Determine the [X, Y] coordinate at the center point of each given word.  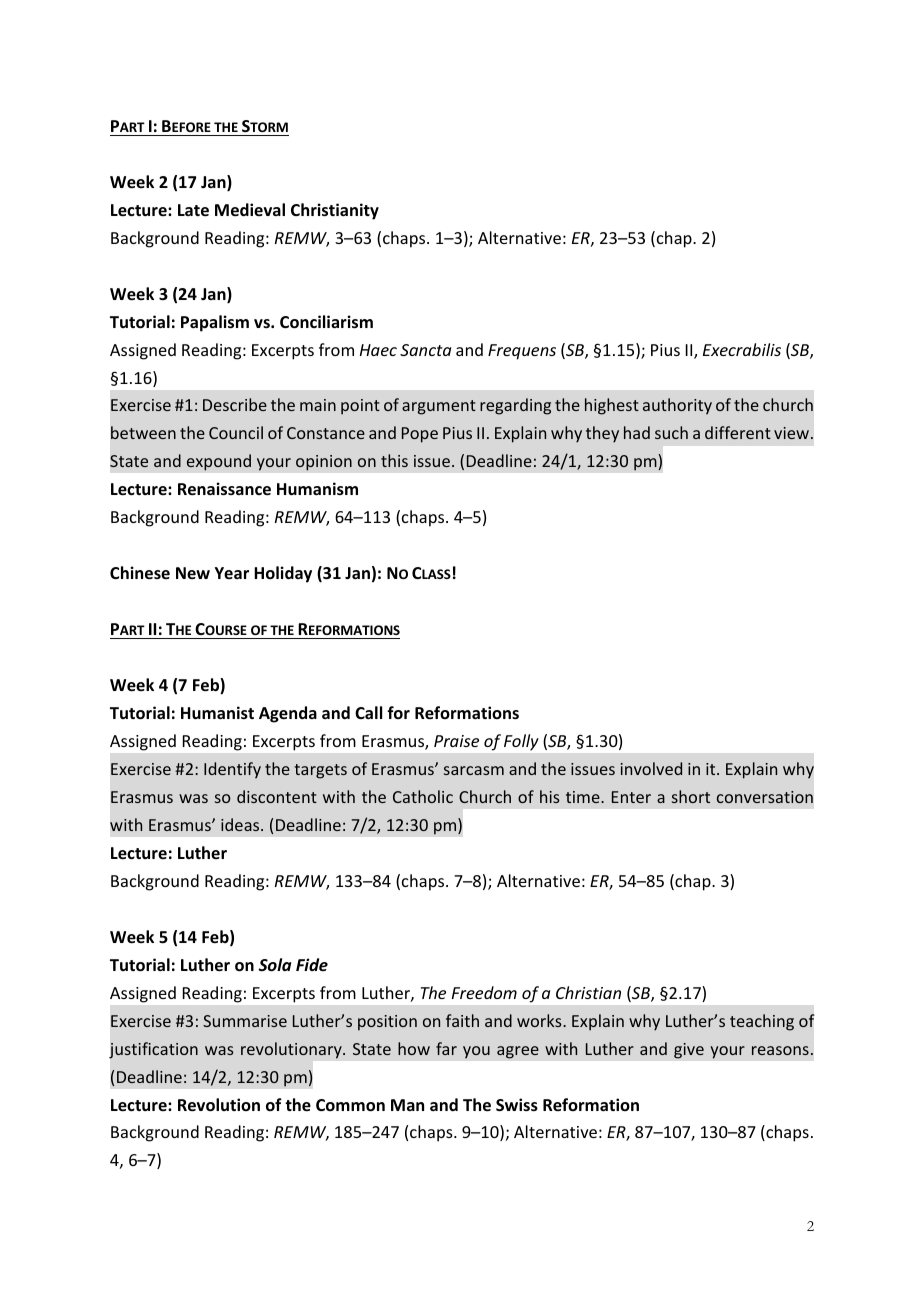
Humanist [217, 713]
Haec [378, 350]
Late [193, 210]
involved [651, 768]
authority [677, 406]
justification [153, 1050]
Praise [456, 741]
